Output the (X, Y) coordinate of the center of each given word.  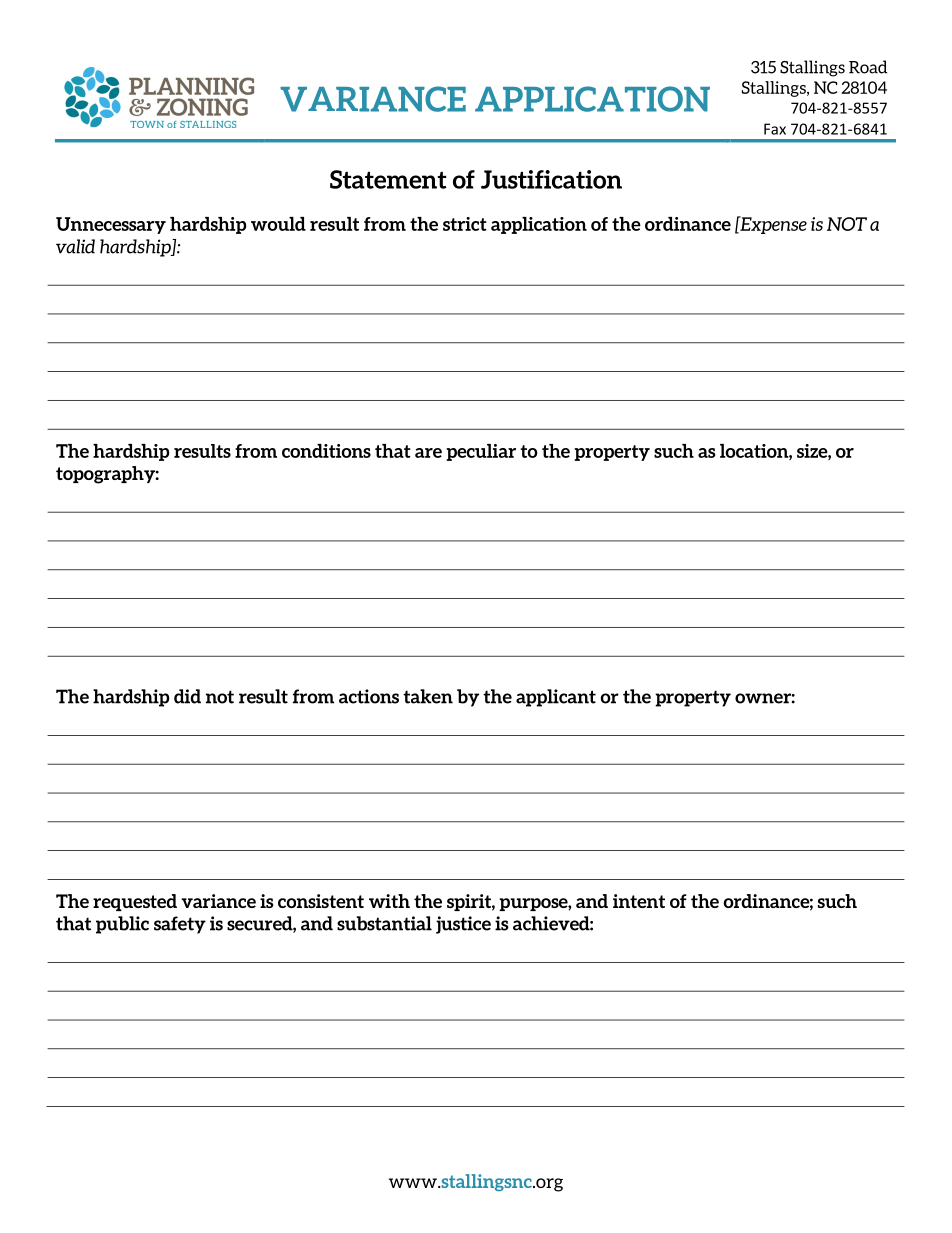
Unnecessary (111, 225)
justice (463, 925)
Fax (775, 129)
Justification (551, 179)
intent (639, 901)
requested (135, 902)
